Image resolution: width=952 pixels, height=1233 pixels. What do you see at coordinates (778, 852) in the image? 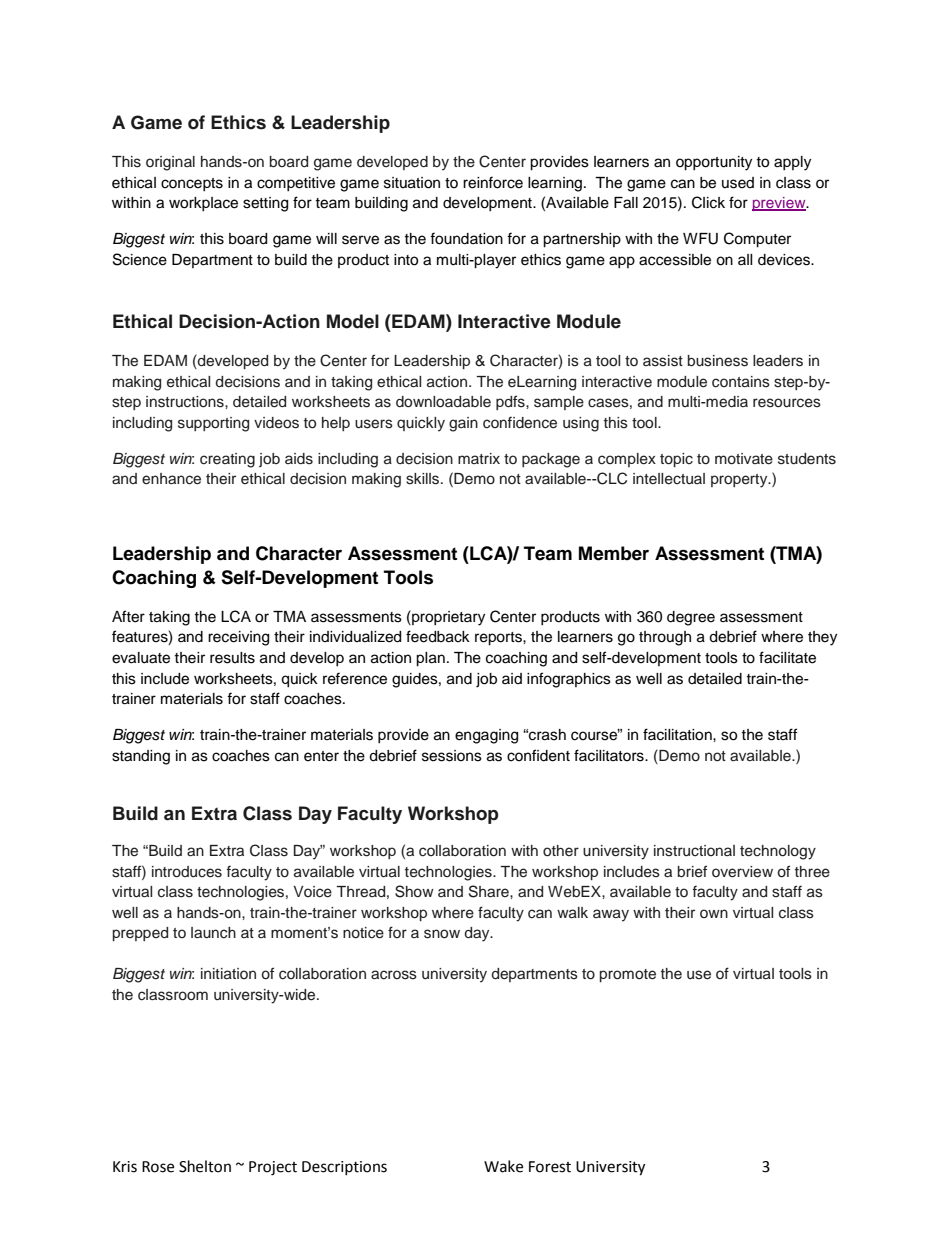
I see `technology` at bounding box center [778, 852].
